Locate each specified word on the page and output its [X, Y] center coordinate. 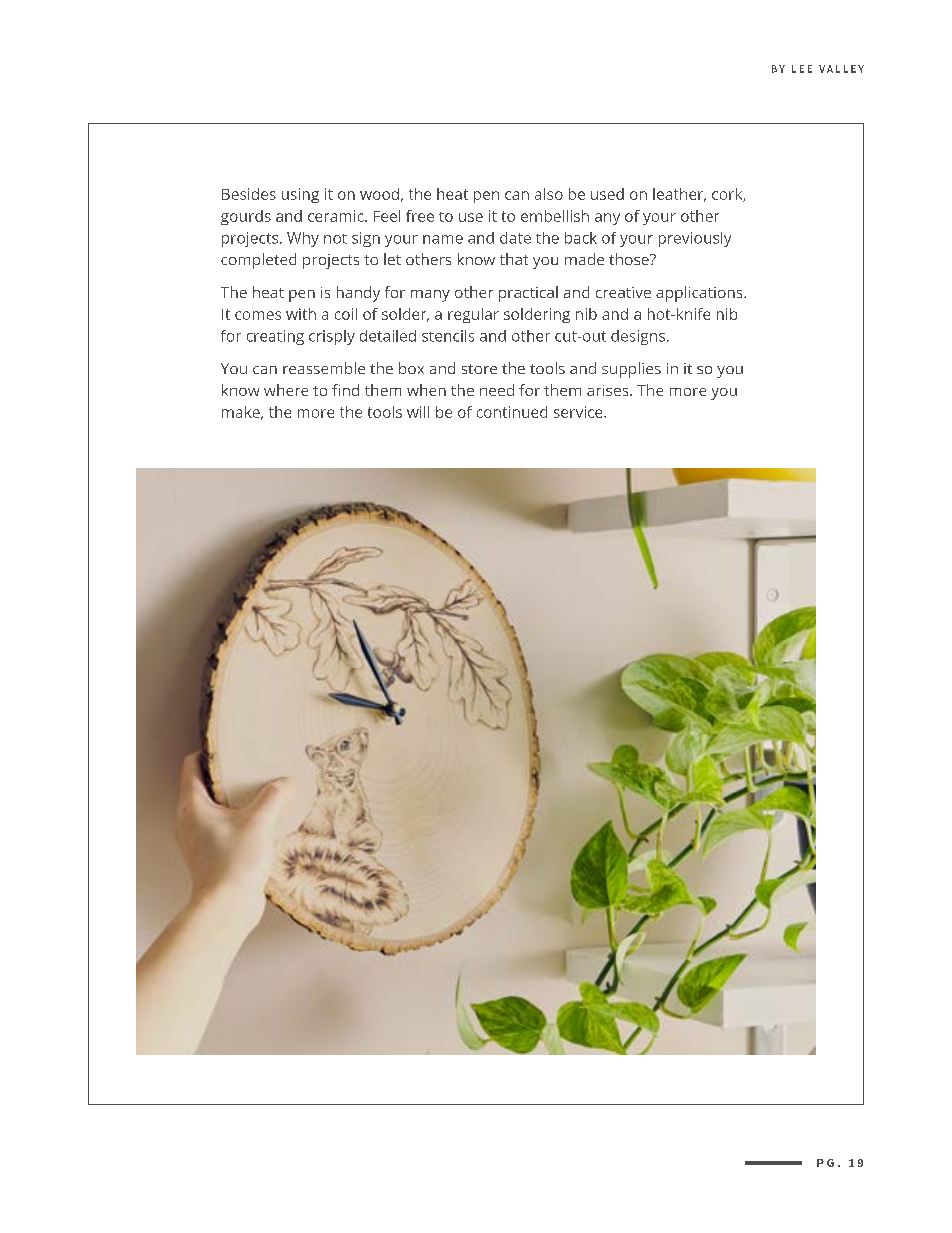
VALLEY [841, 69]
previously [695, 239]
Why [303, 239]
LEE [802, 69]
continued [512, 412]
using [300, 195]
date [515, 238]
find [345, 390]
